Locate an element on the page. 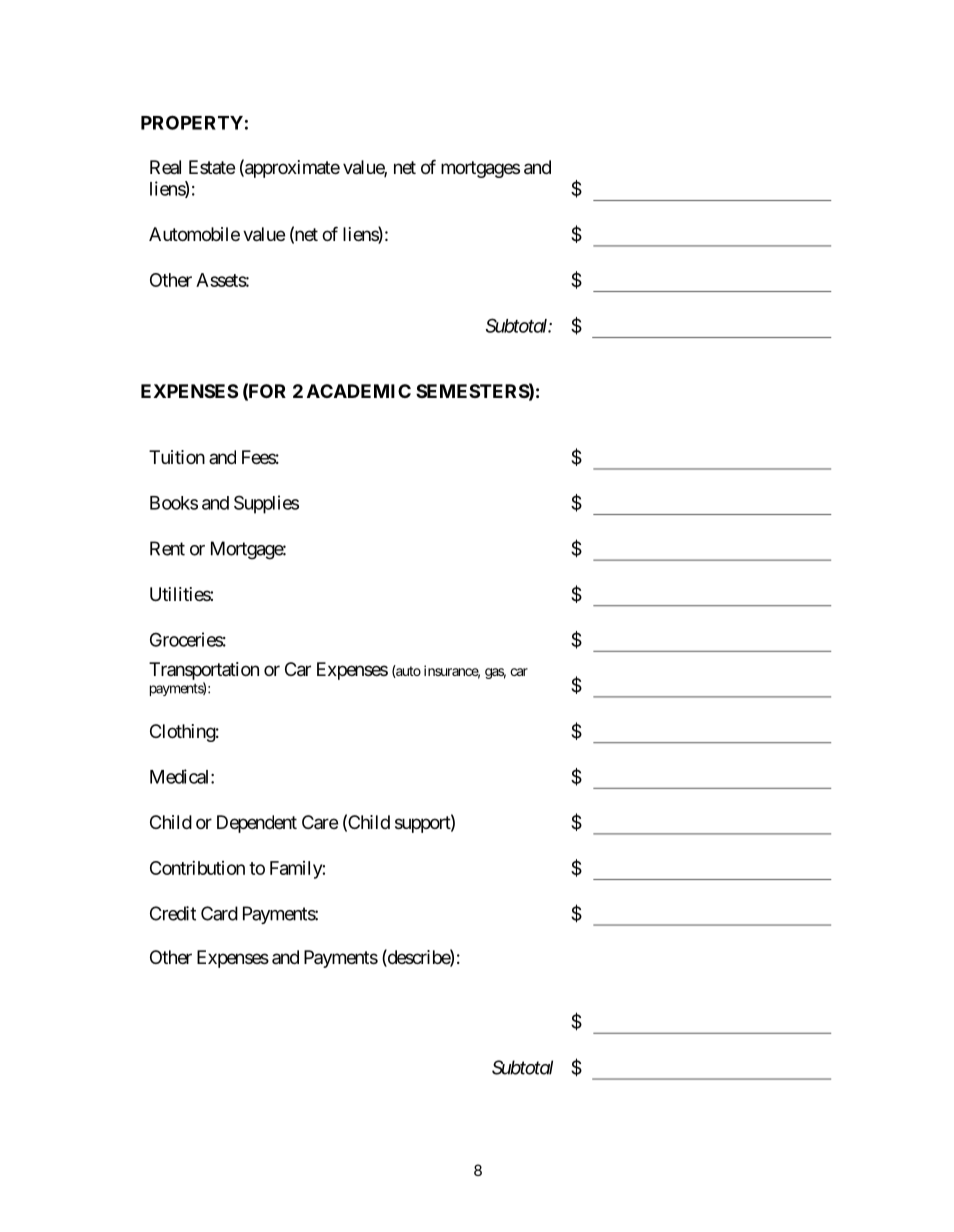 The image size is (954, 1232). Dependent is located at coordinates (257, 824).
